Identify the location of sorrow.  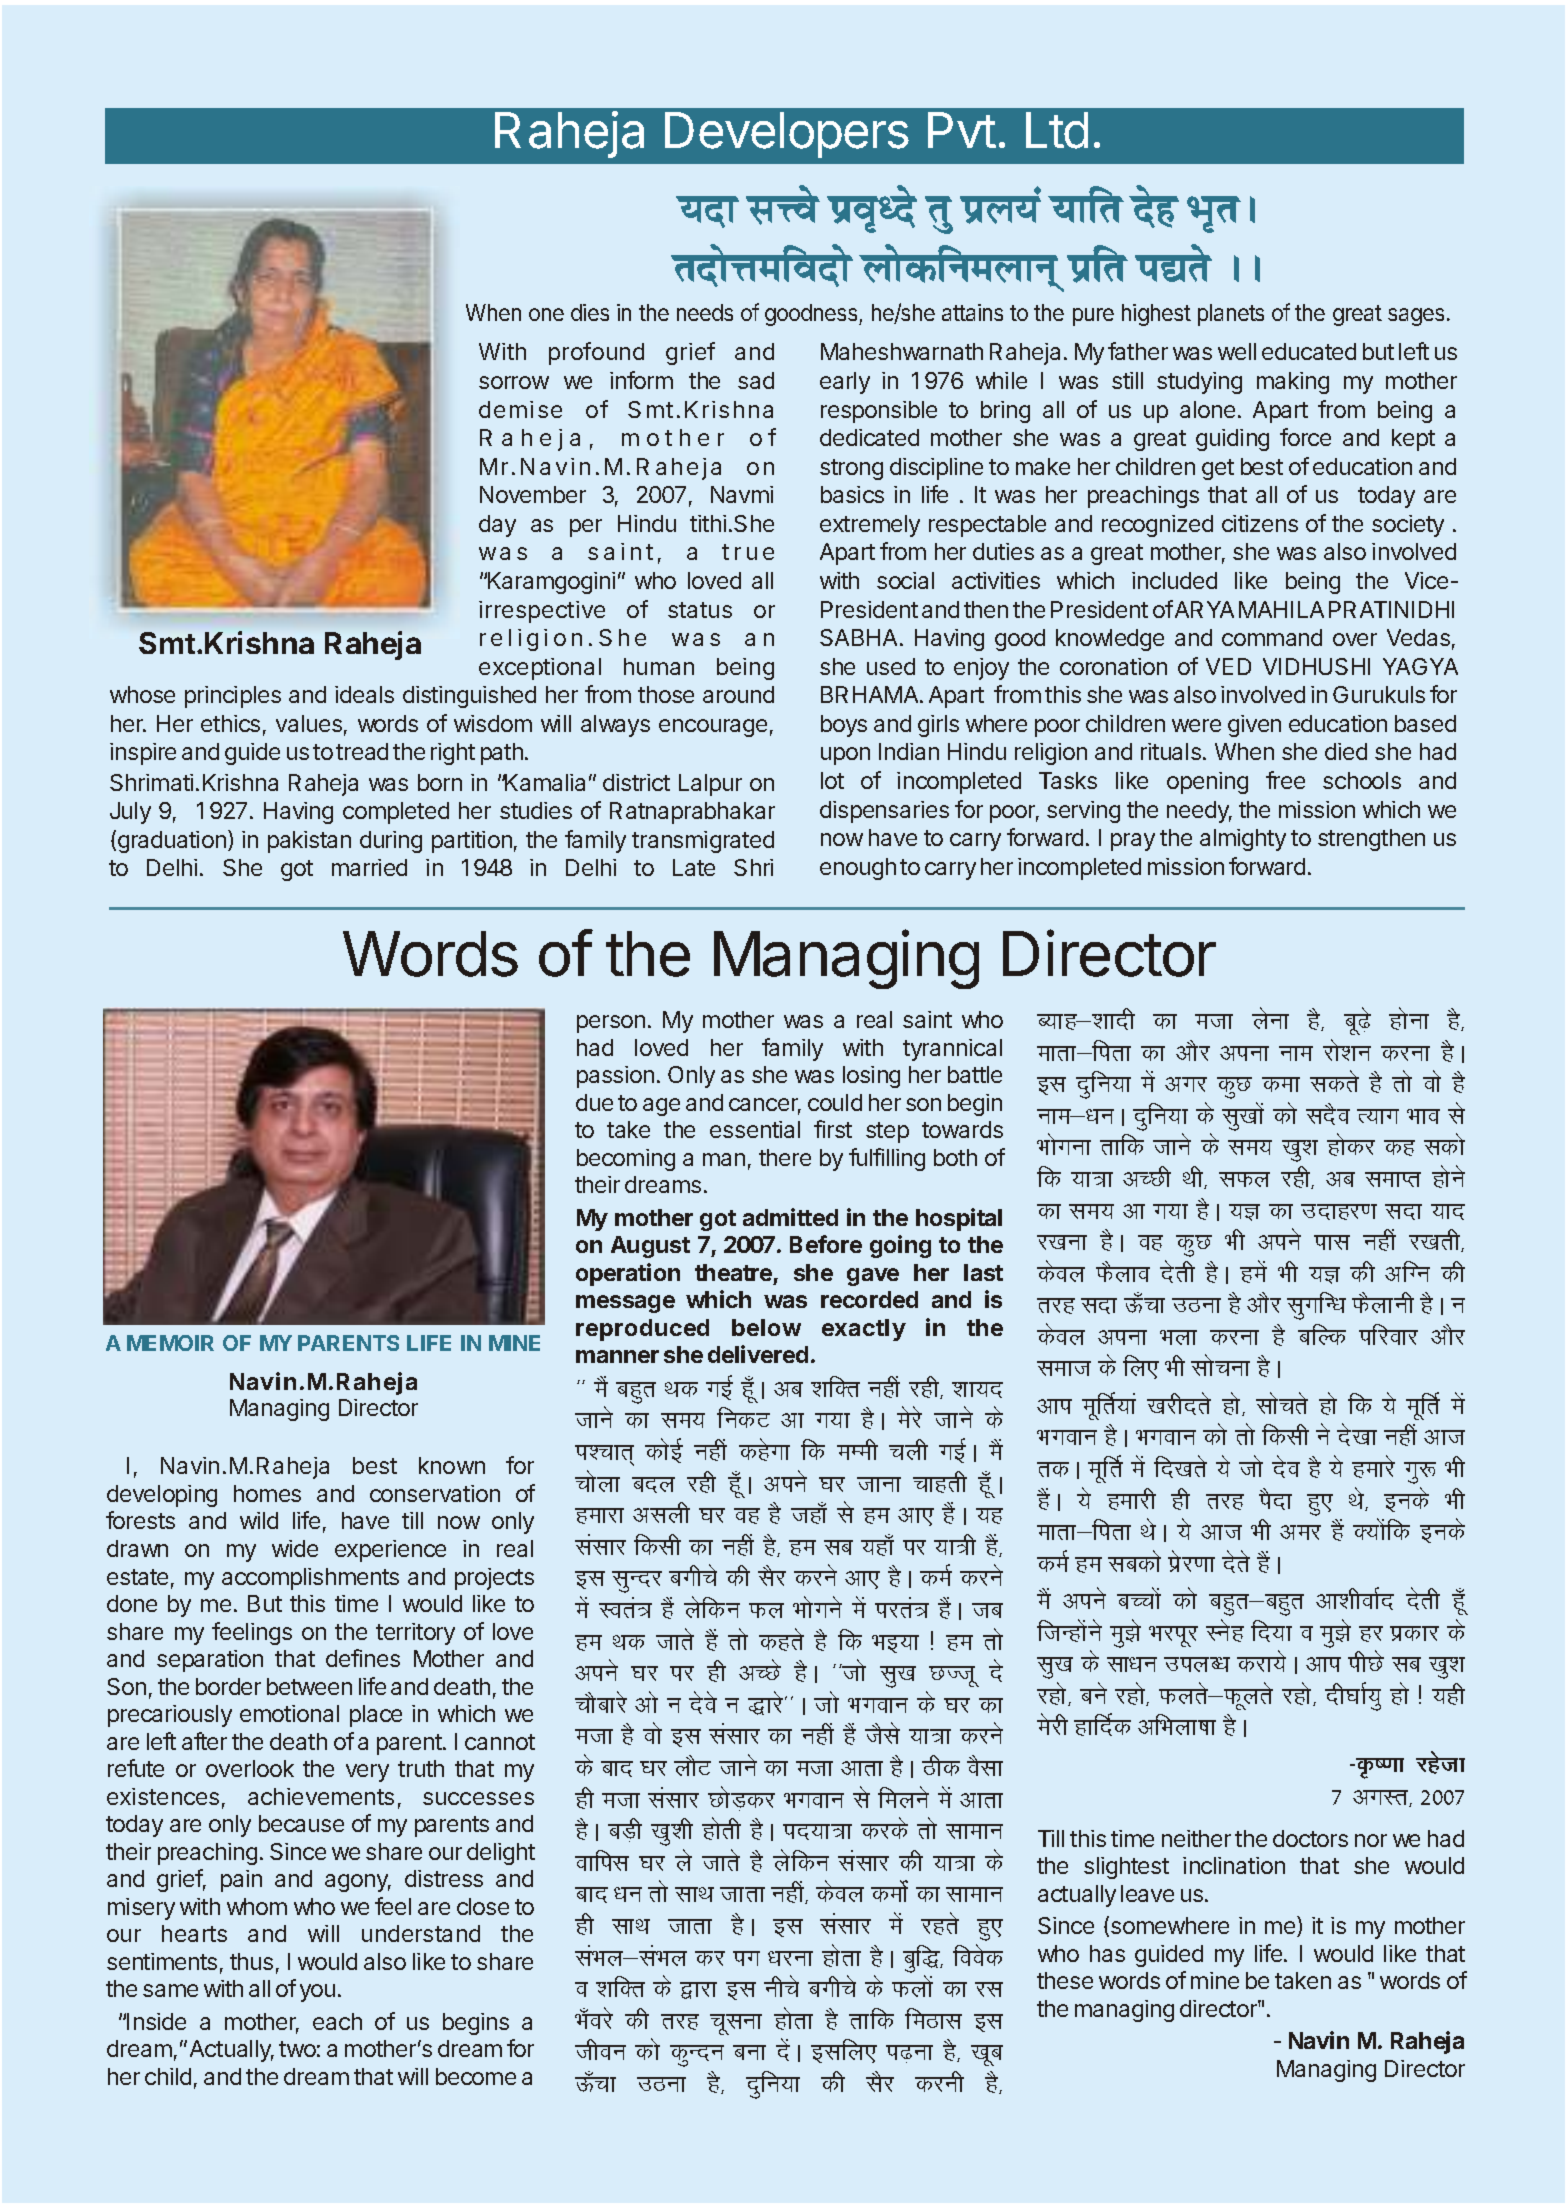
(514, 382).
